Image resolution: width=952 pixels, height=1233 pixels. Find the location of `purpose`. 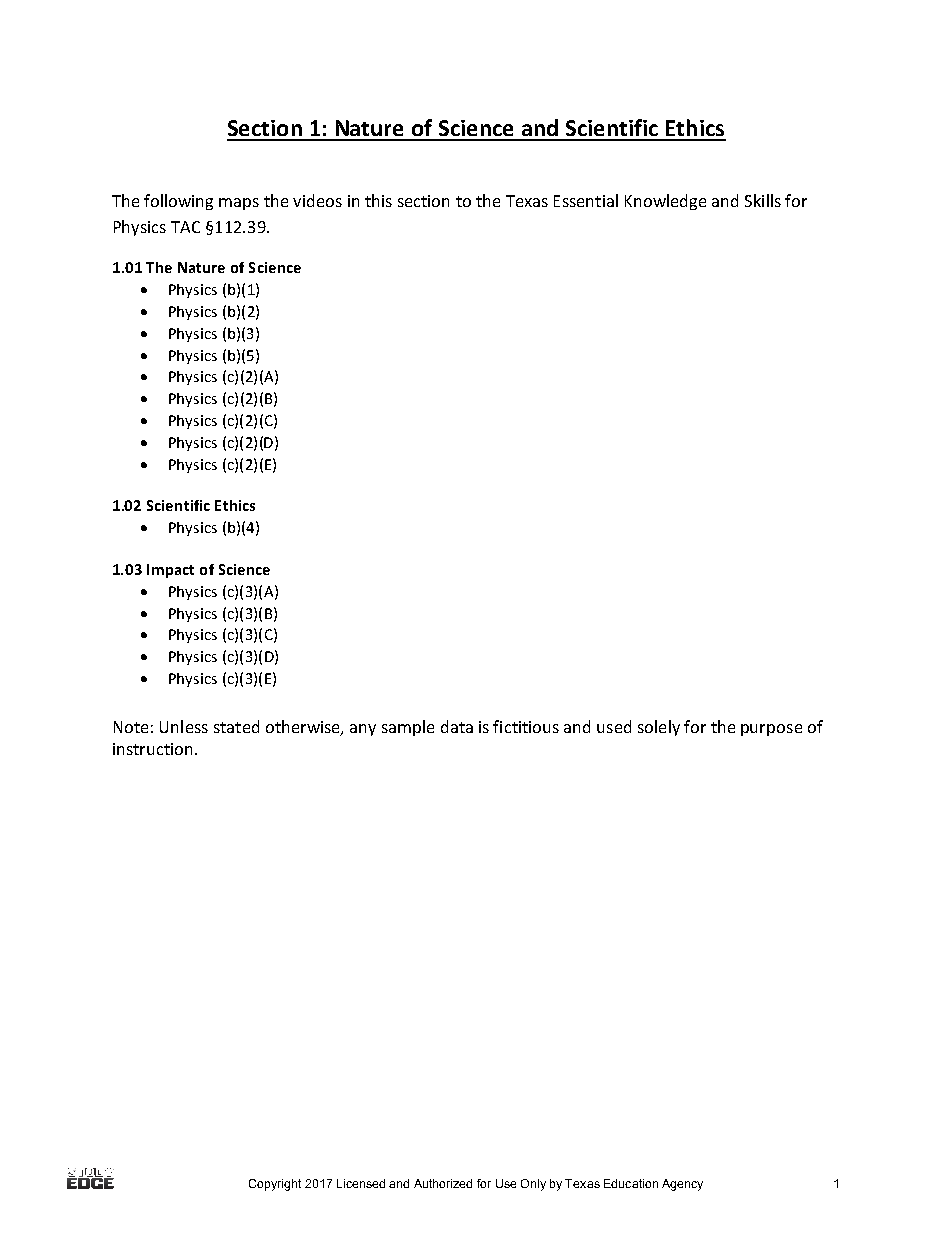

purpose is located at coordinates (771, 730).
